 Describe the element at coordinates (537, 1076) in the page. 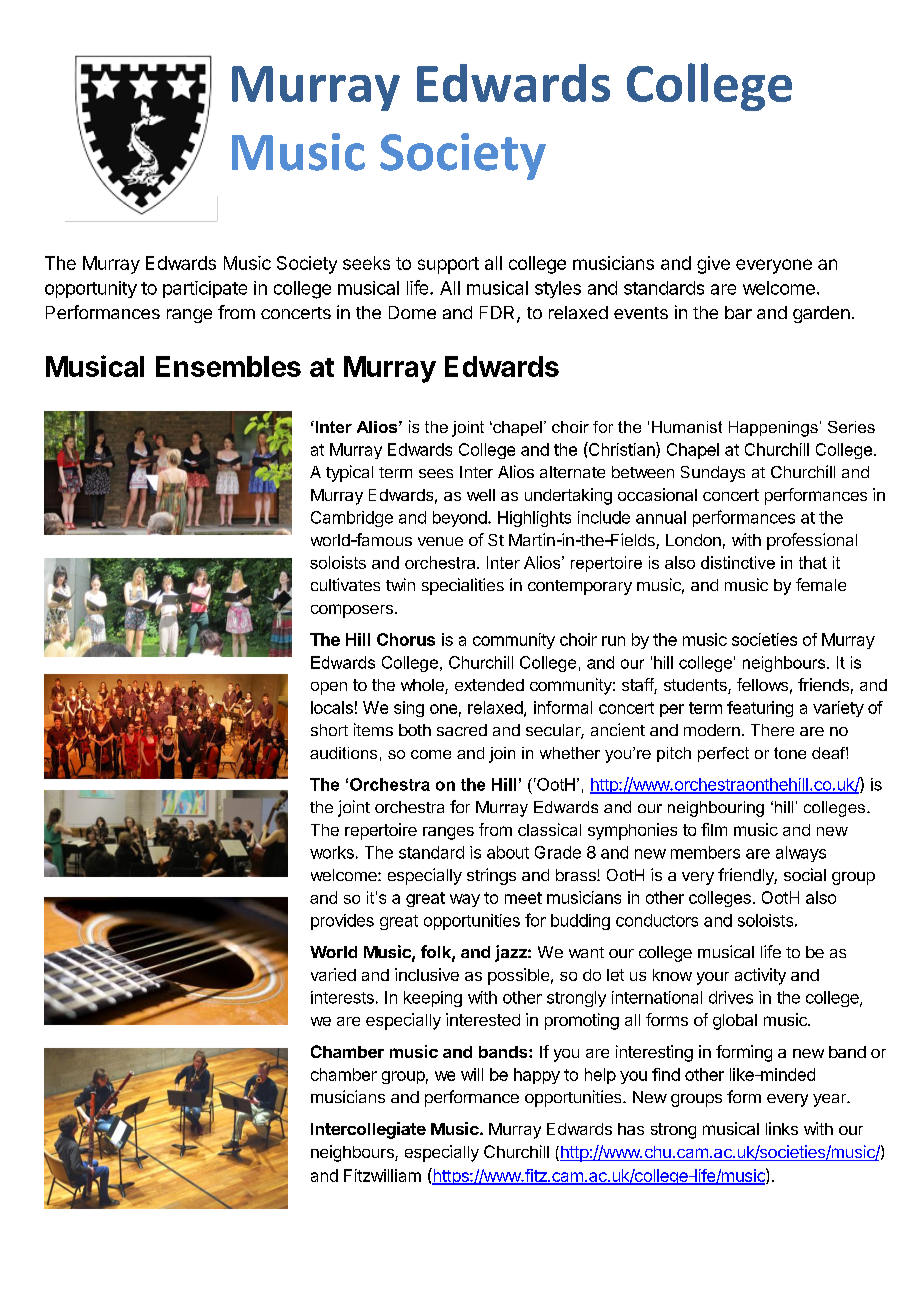

I see `happy` at that location.
